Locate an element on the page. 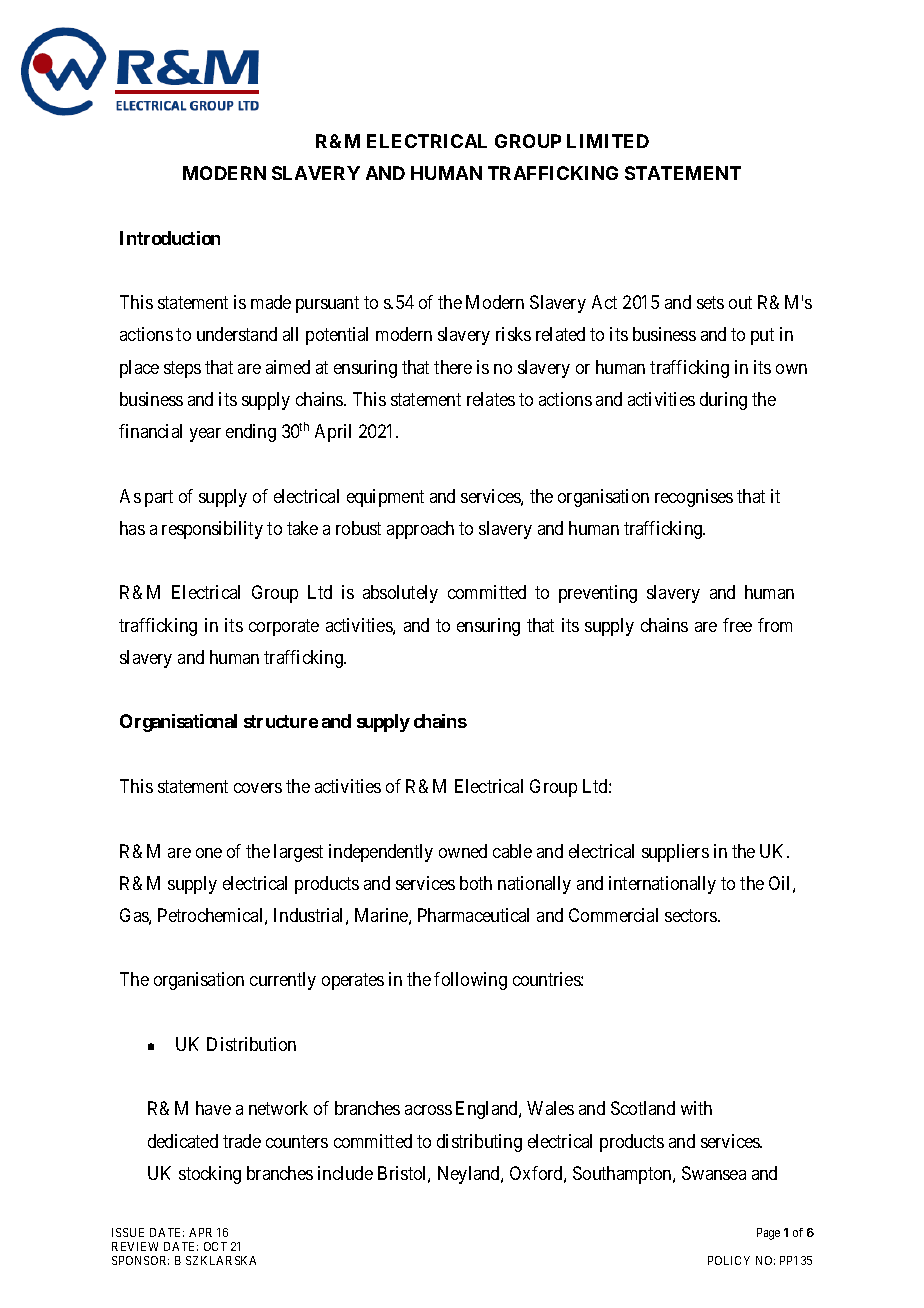 The image size is (924, 1308). relates is located at coordinates (491, 399).
